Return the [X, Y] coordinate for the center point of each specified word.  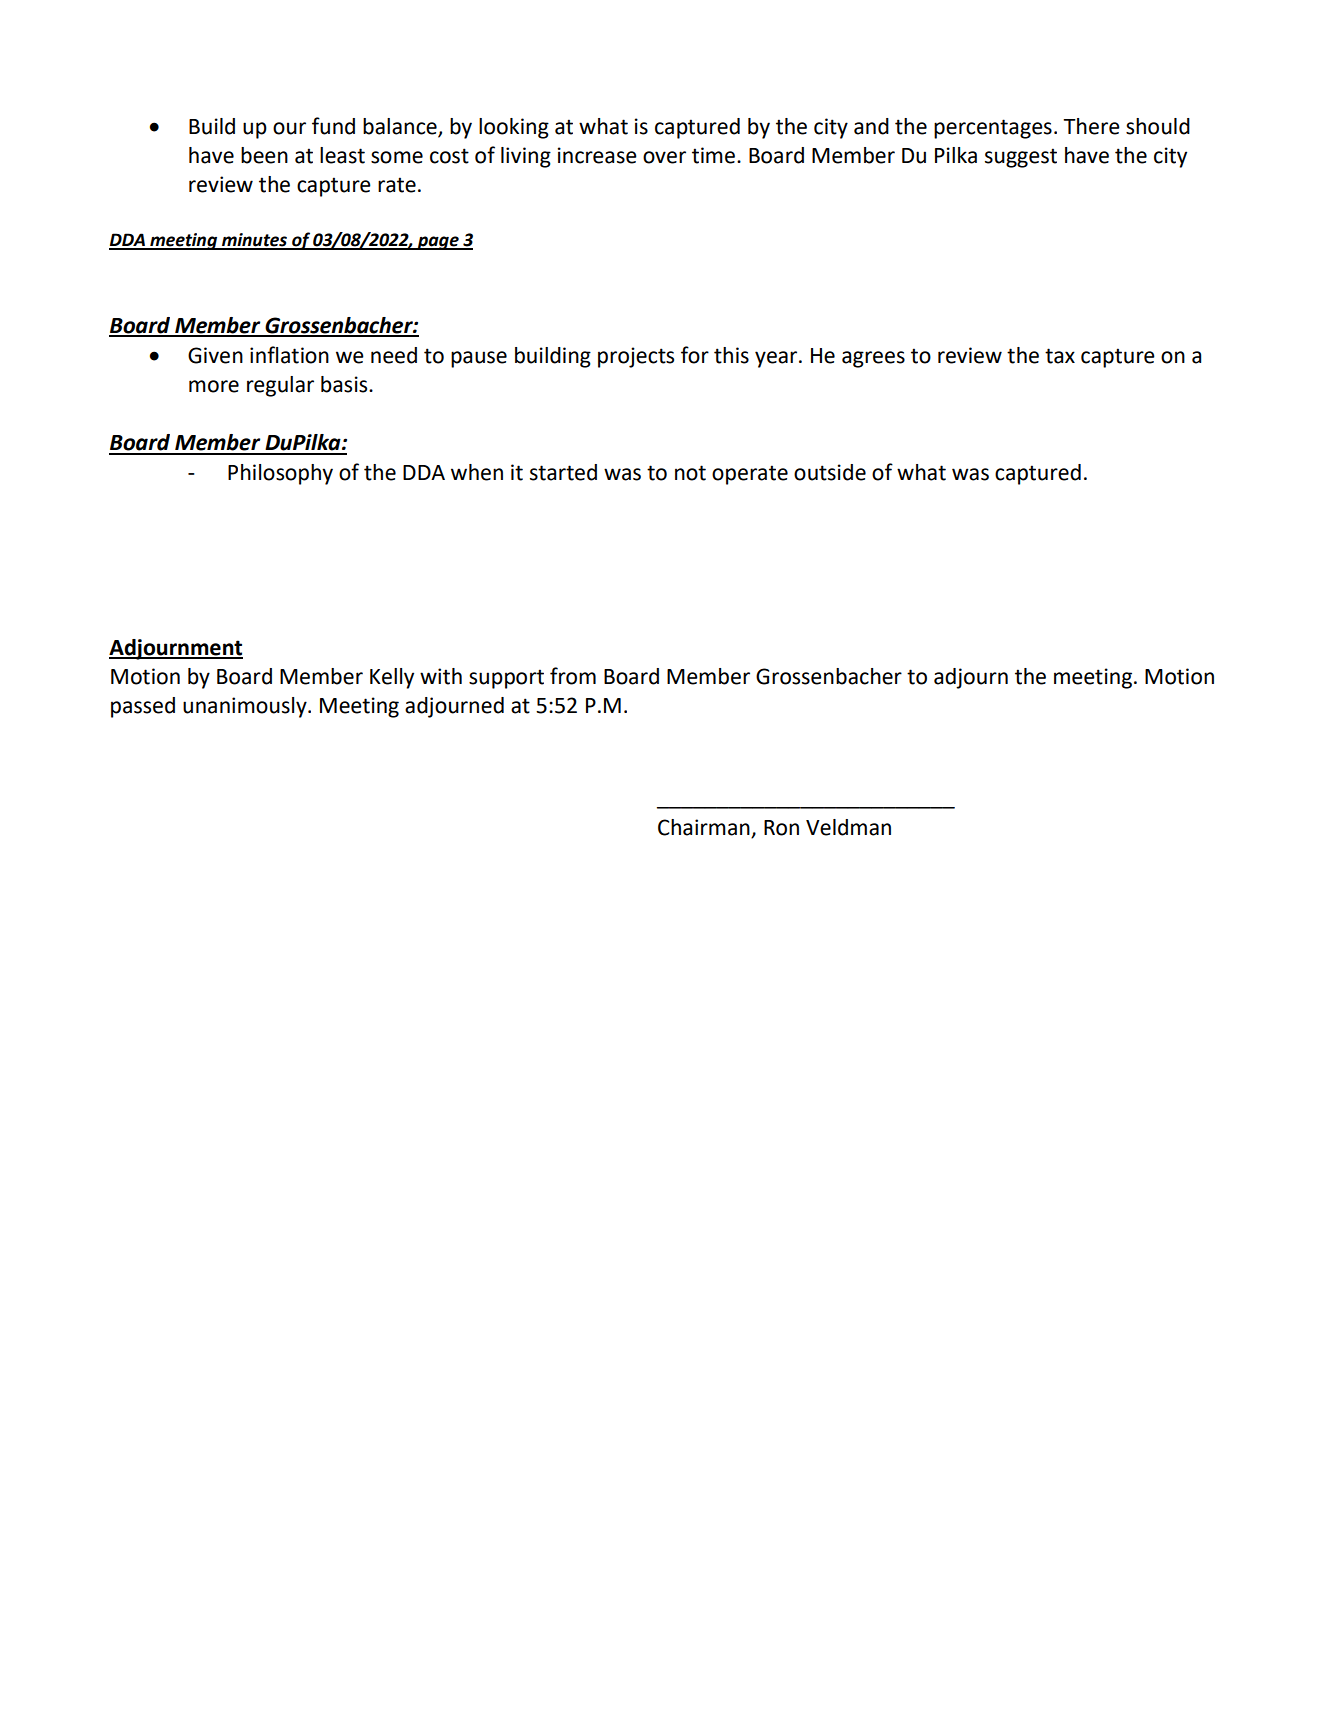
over [664, 157]
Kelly [392, 678]
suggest [1021, 158]
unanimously [246, 707]
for [695, 355]
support [506, 679]
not [690, 473]
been [264, 155]
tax [1060, 356]
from [573, 676]
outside [830, 472]
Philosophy [280, 474]
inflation [289, 355]
